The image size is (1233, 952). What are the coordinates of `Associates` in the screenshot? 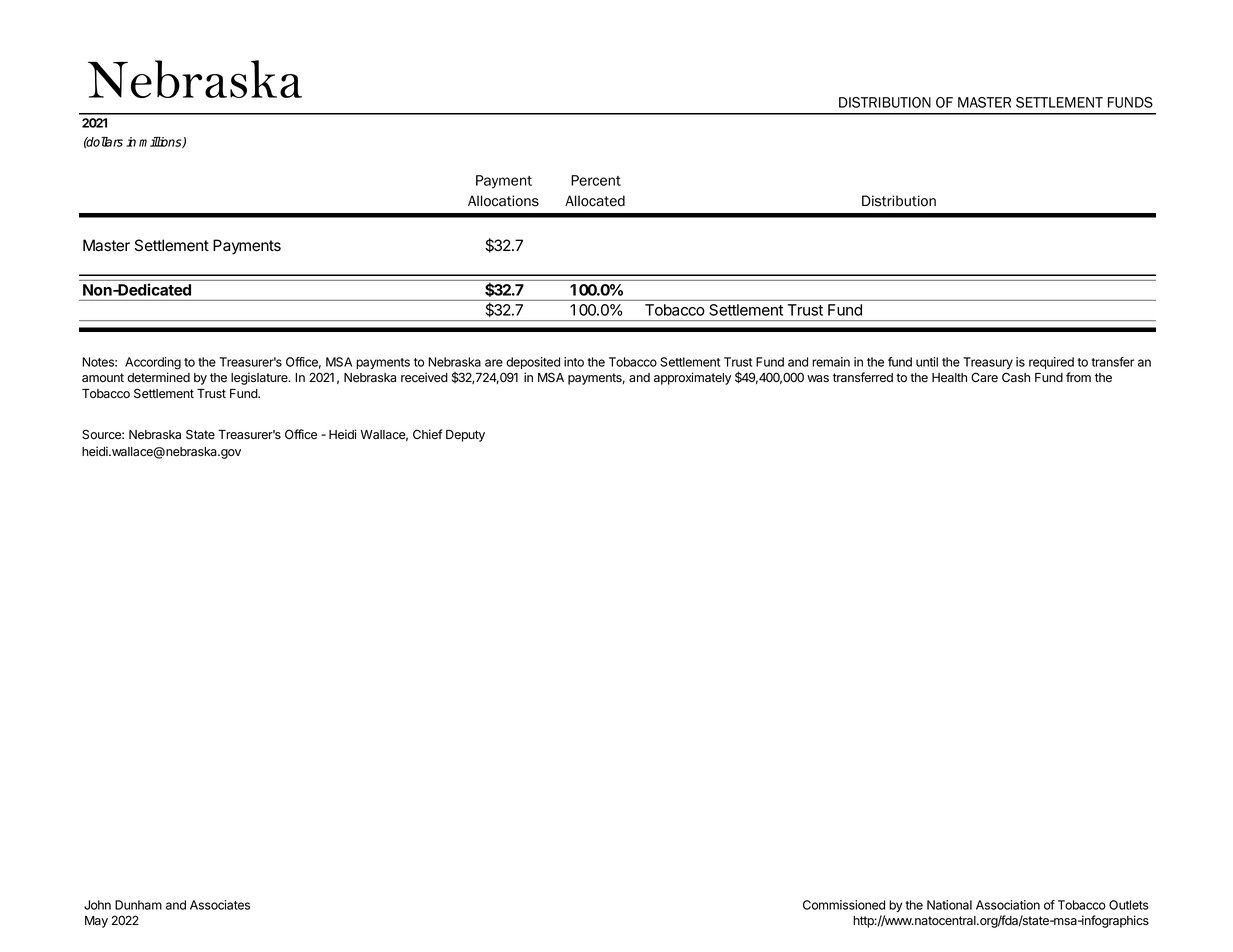 It's located at (220, 905).
